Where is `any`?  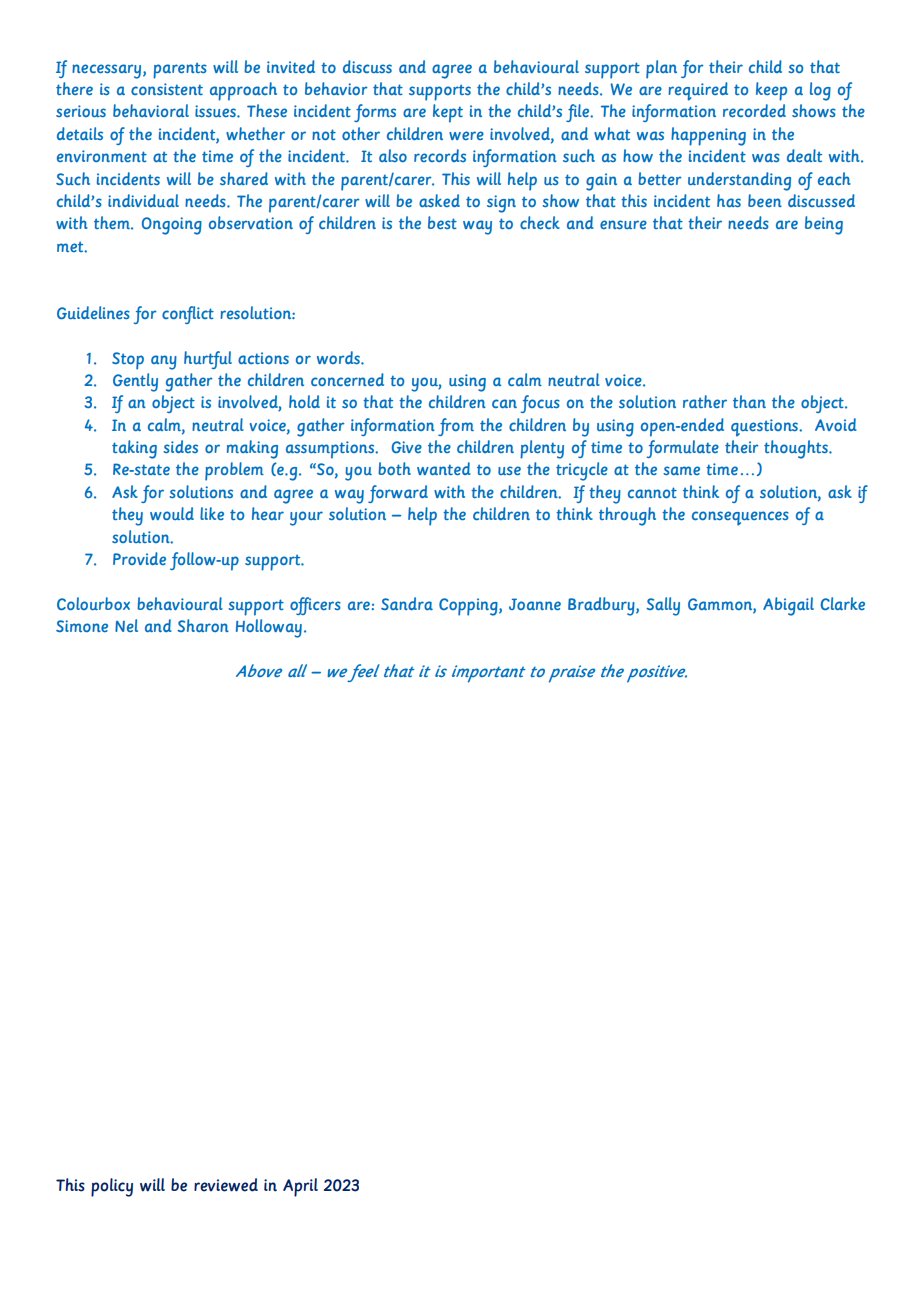
any is located at coordinates (164, 362).
